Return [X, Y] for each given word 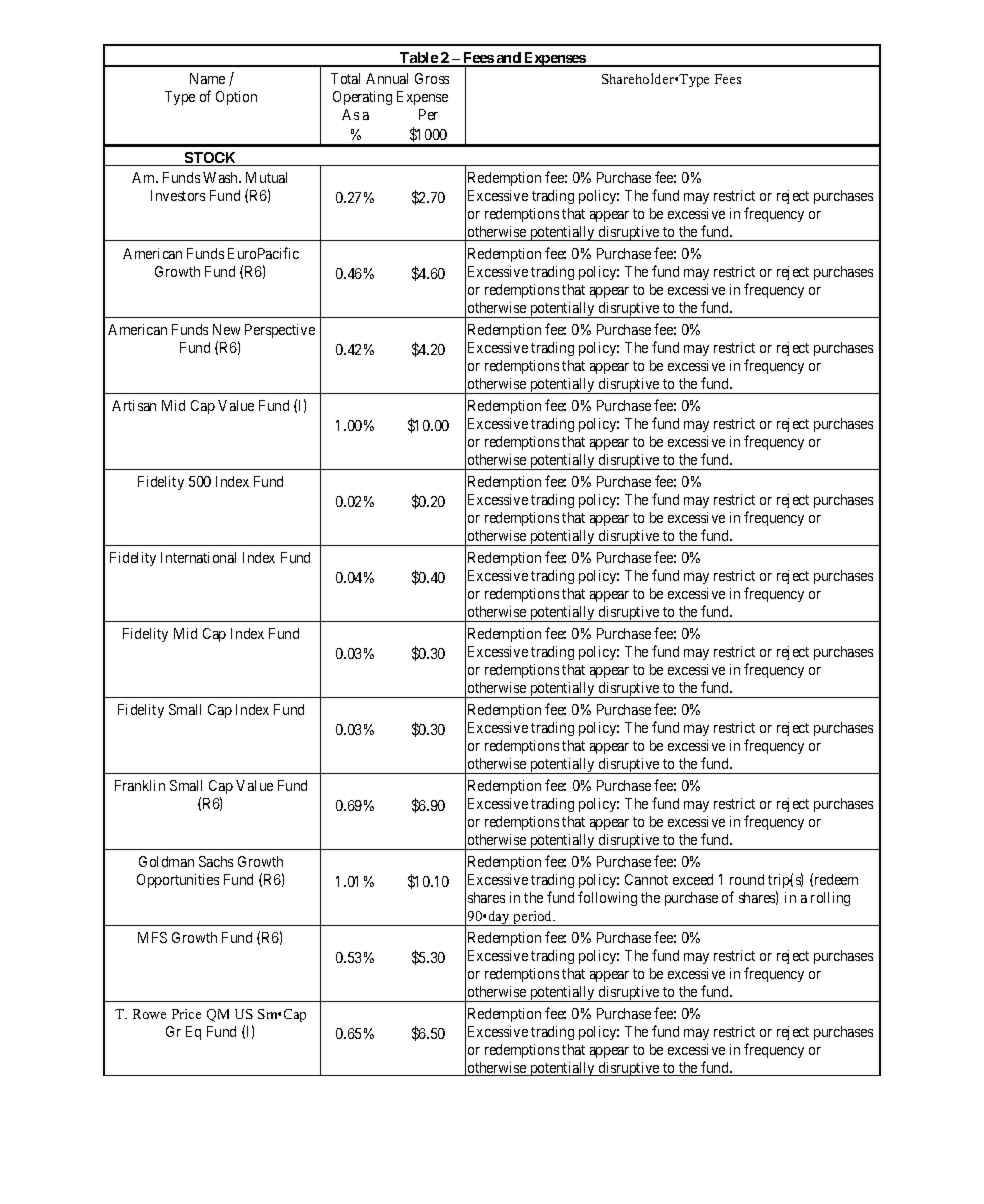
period [533, 918]
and [508, 59]
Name [207, 78]
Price [186, 1014]
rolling [830, 899]
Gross [432, 78]
